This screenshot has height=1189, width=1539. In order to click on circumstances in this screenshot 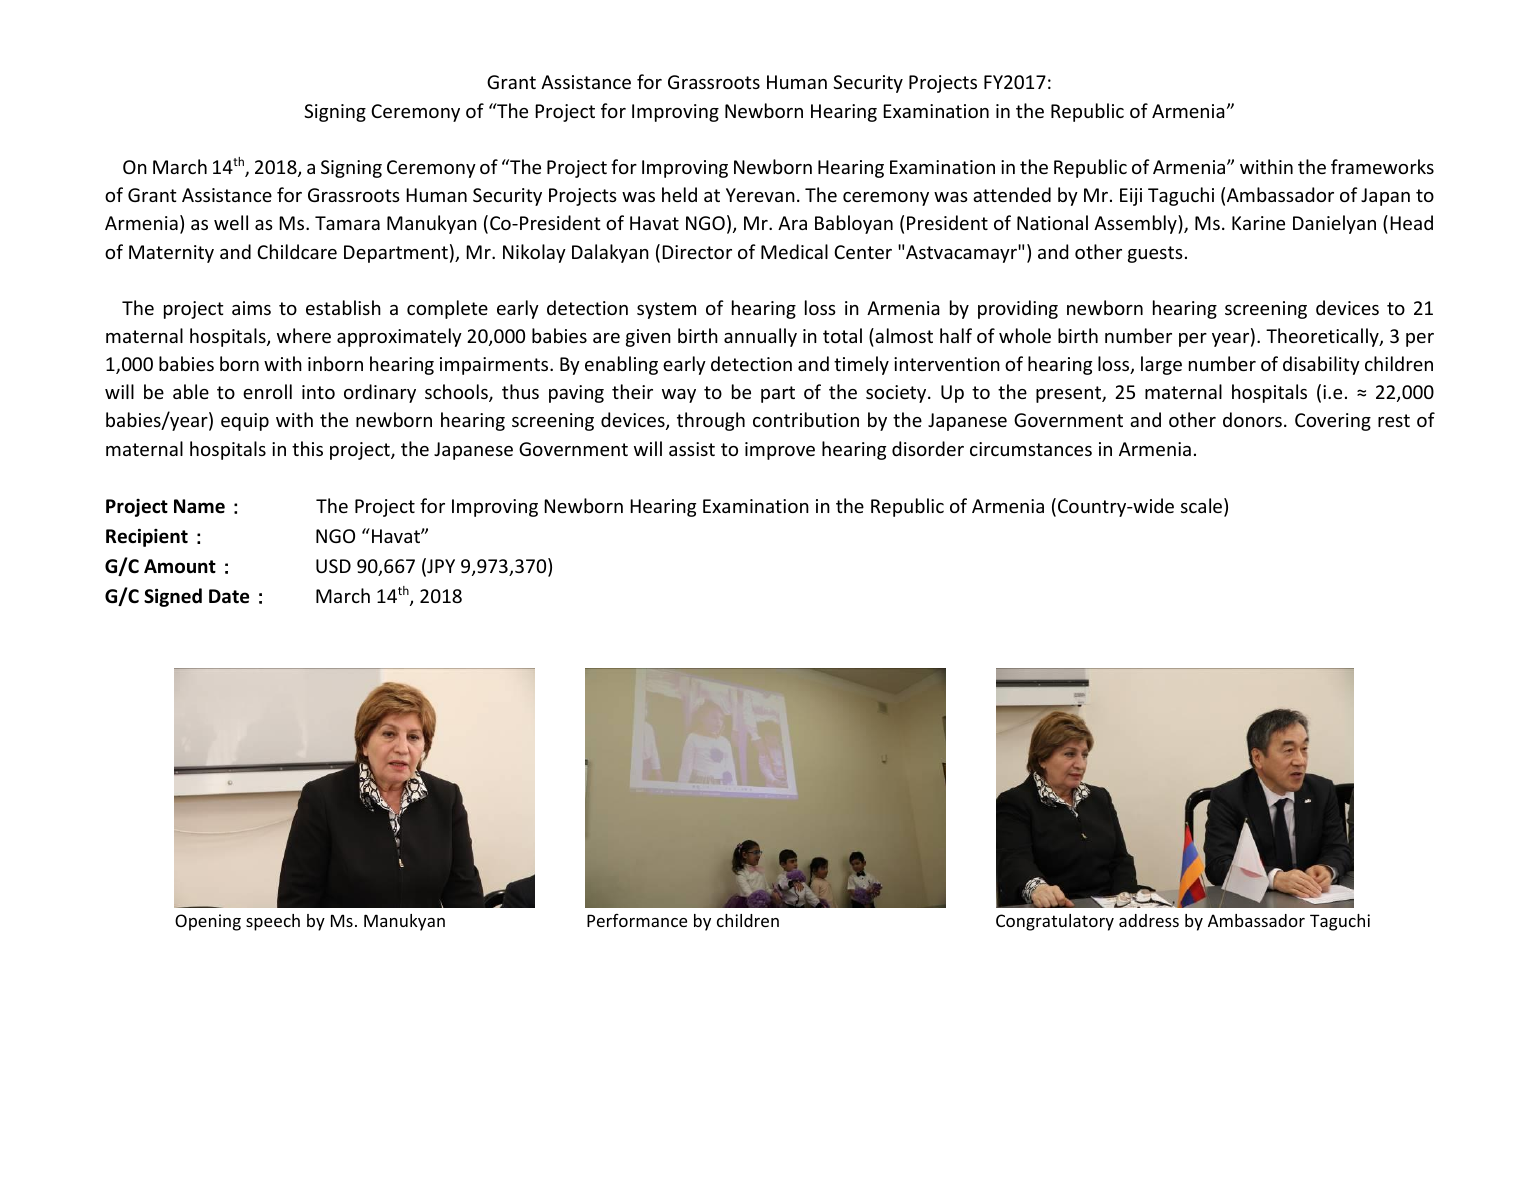, I will do `click(1031, 449)`.
